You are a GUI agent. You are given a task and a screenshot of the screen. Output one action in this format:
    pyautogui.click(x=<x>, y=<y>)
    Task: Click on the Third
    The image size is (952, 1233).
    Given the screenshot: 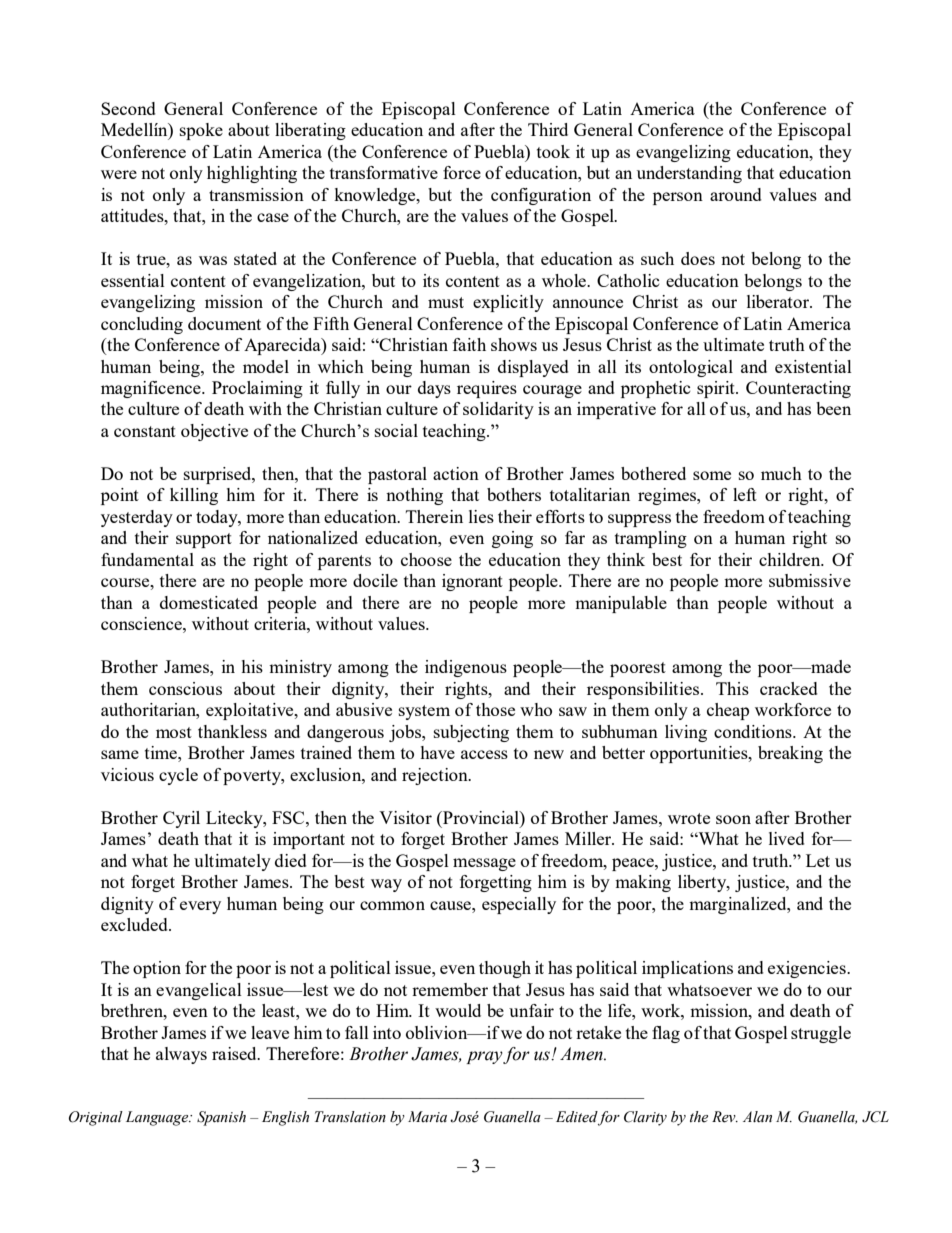 What is the action you would take?
    pyautogui.click(x=548, y=129)
